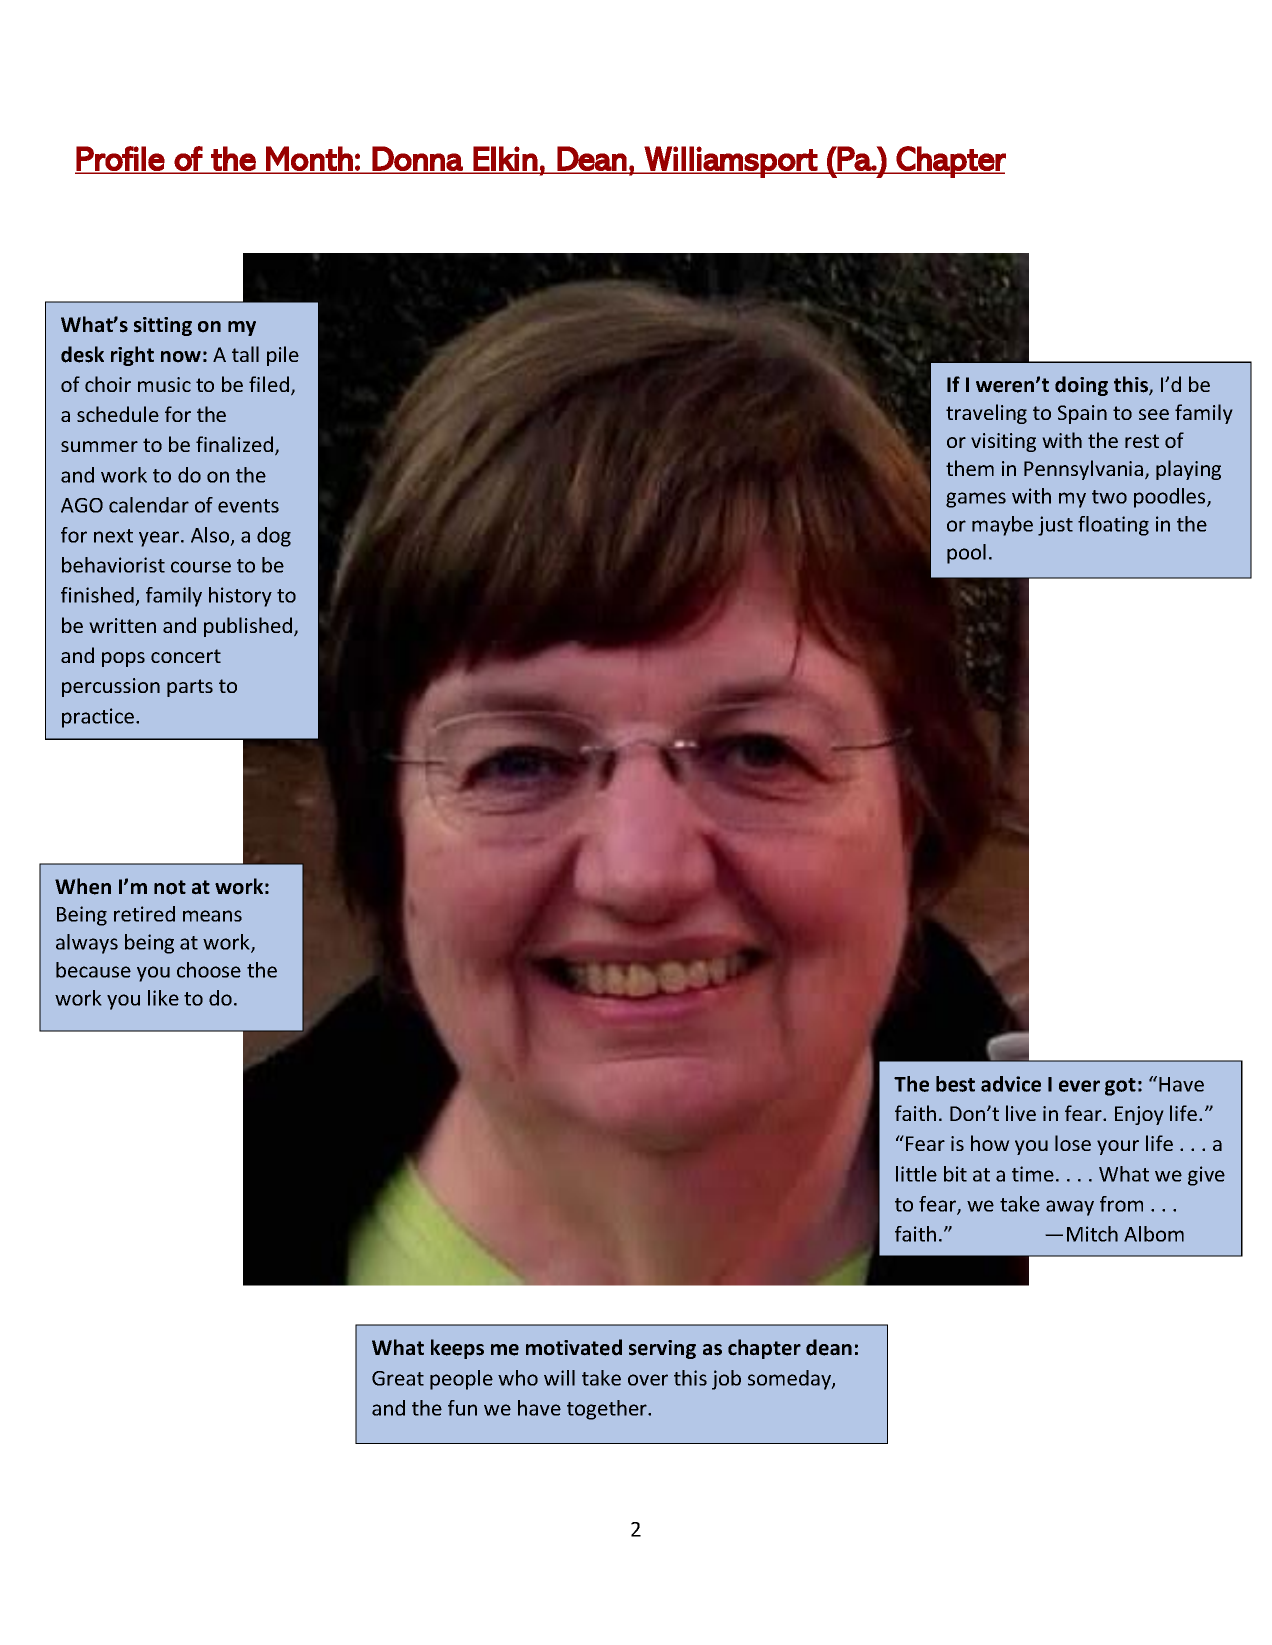  What do you see at coordinates (1081, 386) in the screenshot?
I see `doing` at bounding box center [1081, 386].
